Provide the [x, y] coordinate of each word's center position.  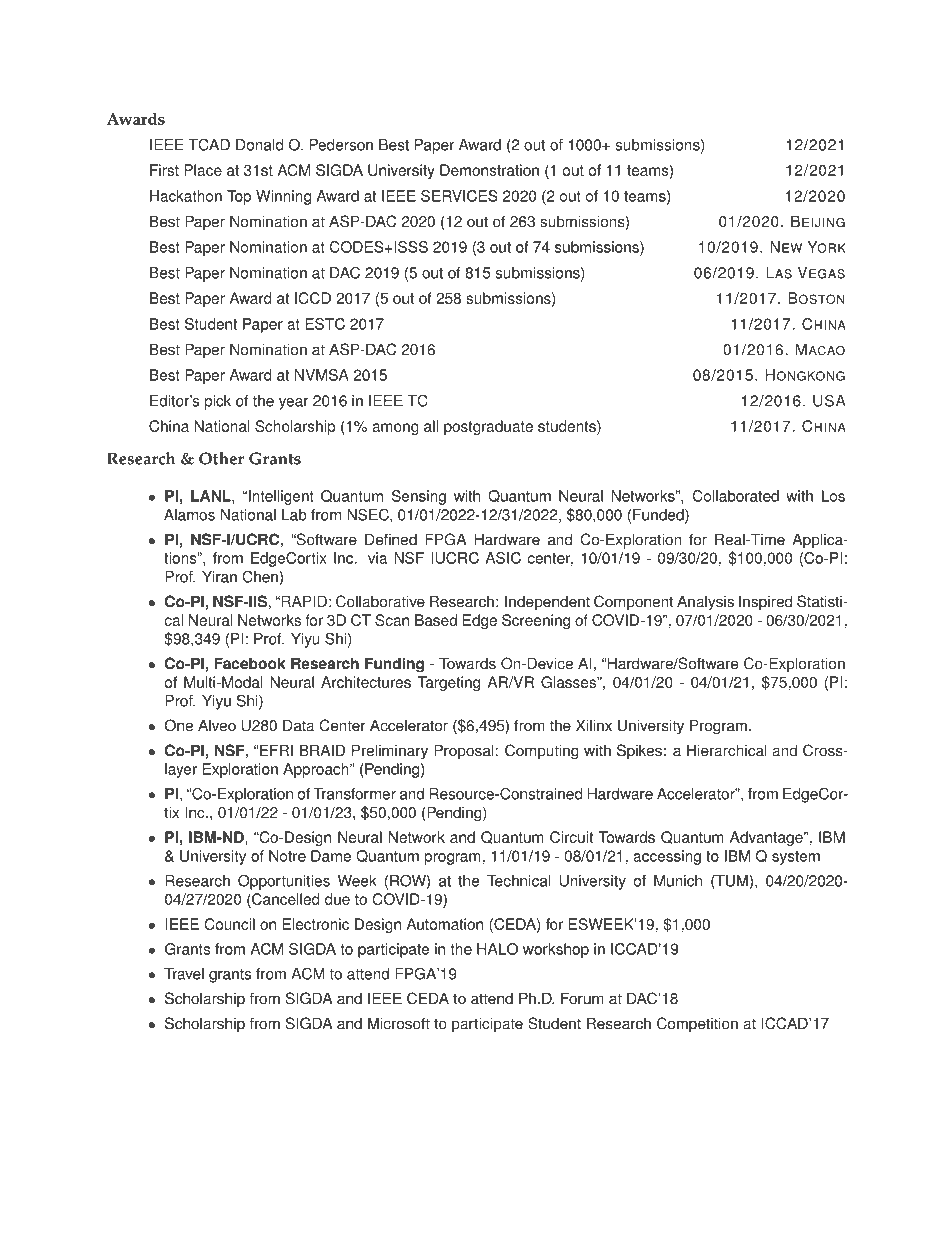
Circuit [571, 837]
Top [239, 197]
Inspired [765, 603]
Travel [184, 974]
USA [829, 400]
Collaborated [736, 496]
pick [218, 402]
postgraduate [488, 427]
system [796, 858]
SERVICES [459, 196]
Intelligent [281, 497]
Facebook [250, 663]
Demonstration [489, 170]
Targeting [449, 683]
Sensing [419, 497]
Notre [287, 856]
